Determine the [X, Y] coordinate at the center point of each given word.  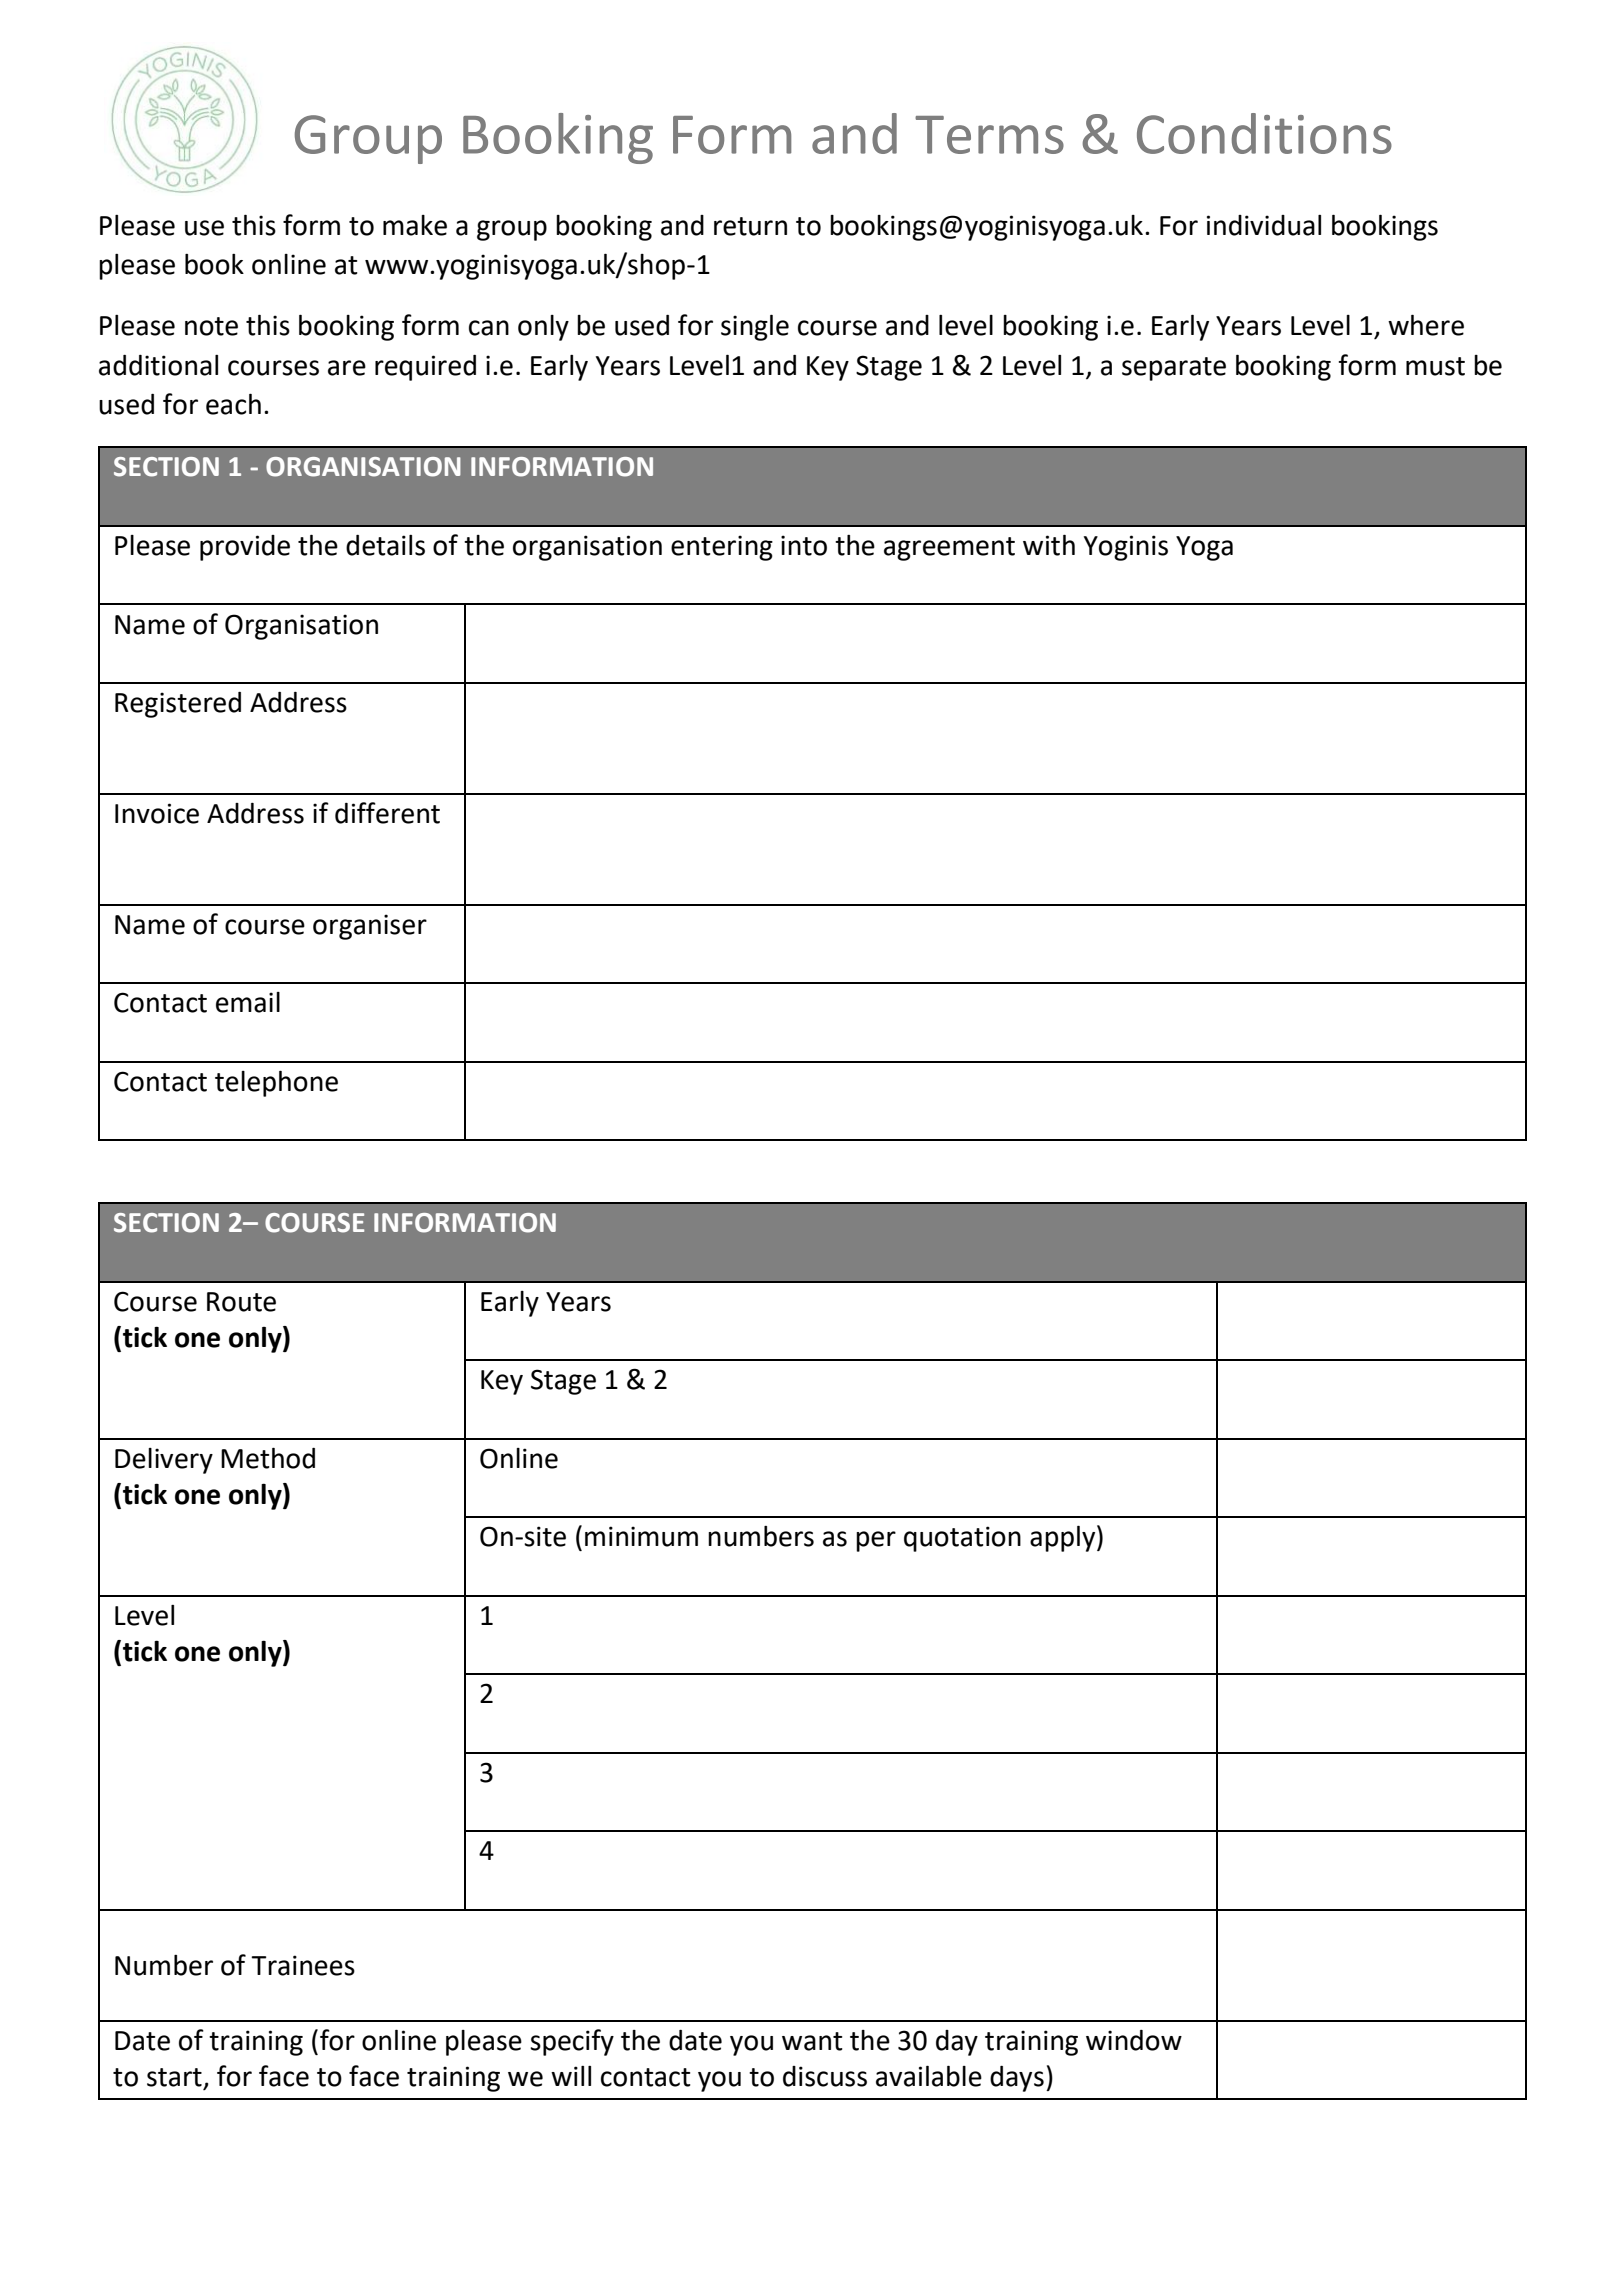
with [1049, 545]
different [387, 813]
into [804, 545]
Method [268, 1458]
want [812, 2041]
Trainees [303, 1965]
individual [1264, 225]
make [415, 225]
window [1134, 2040]
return [750, 226]
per [876, 1541]
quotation [962, 1539]
